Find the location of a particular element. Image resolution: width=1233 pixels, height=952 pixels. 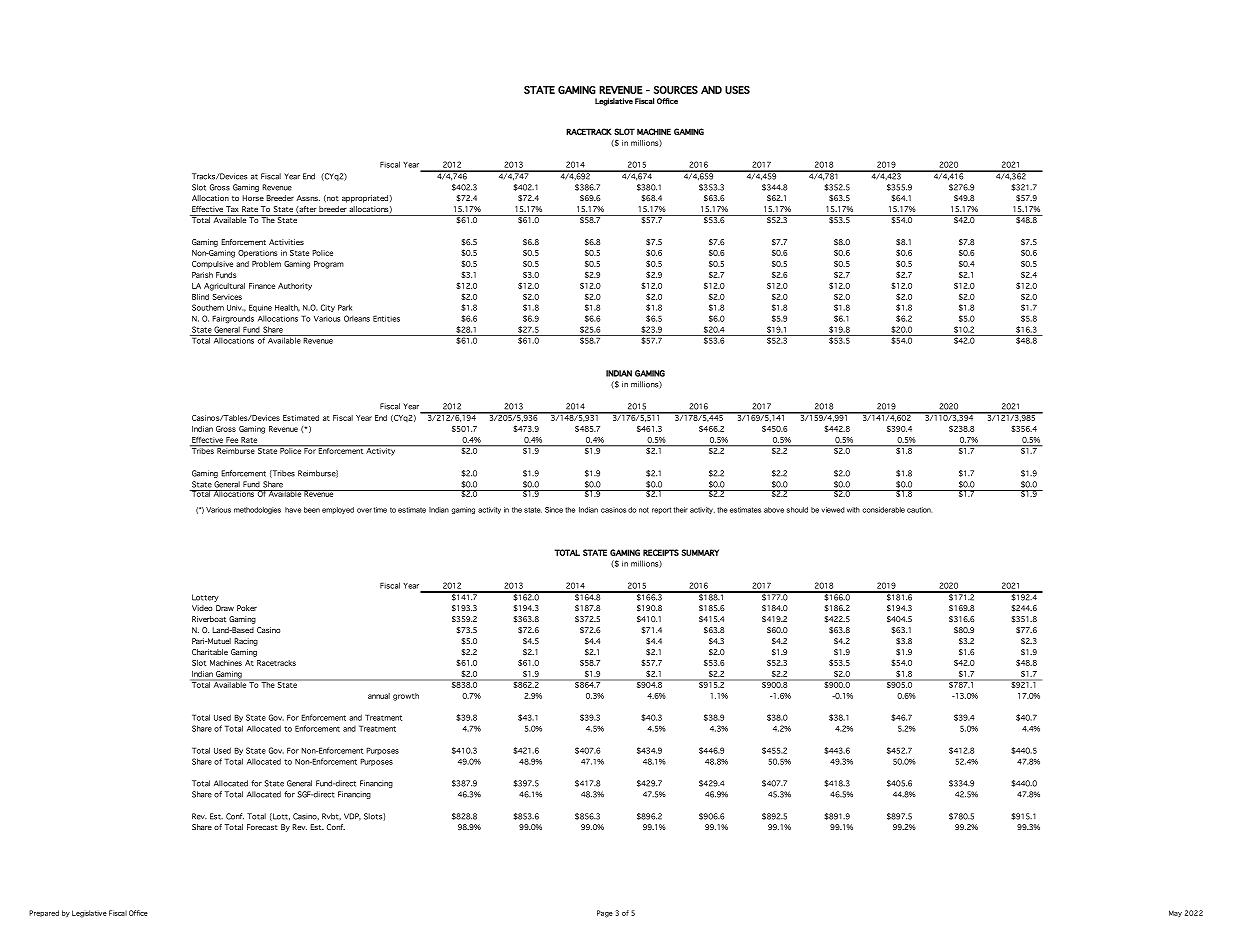

Compulsive is located at coordinates (212, 264).
